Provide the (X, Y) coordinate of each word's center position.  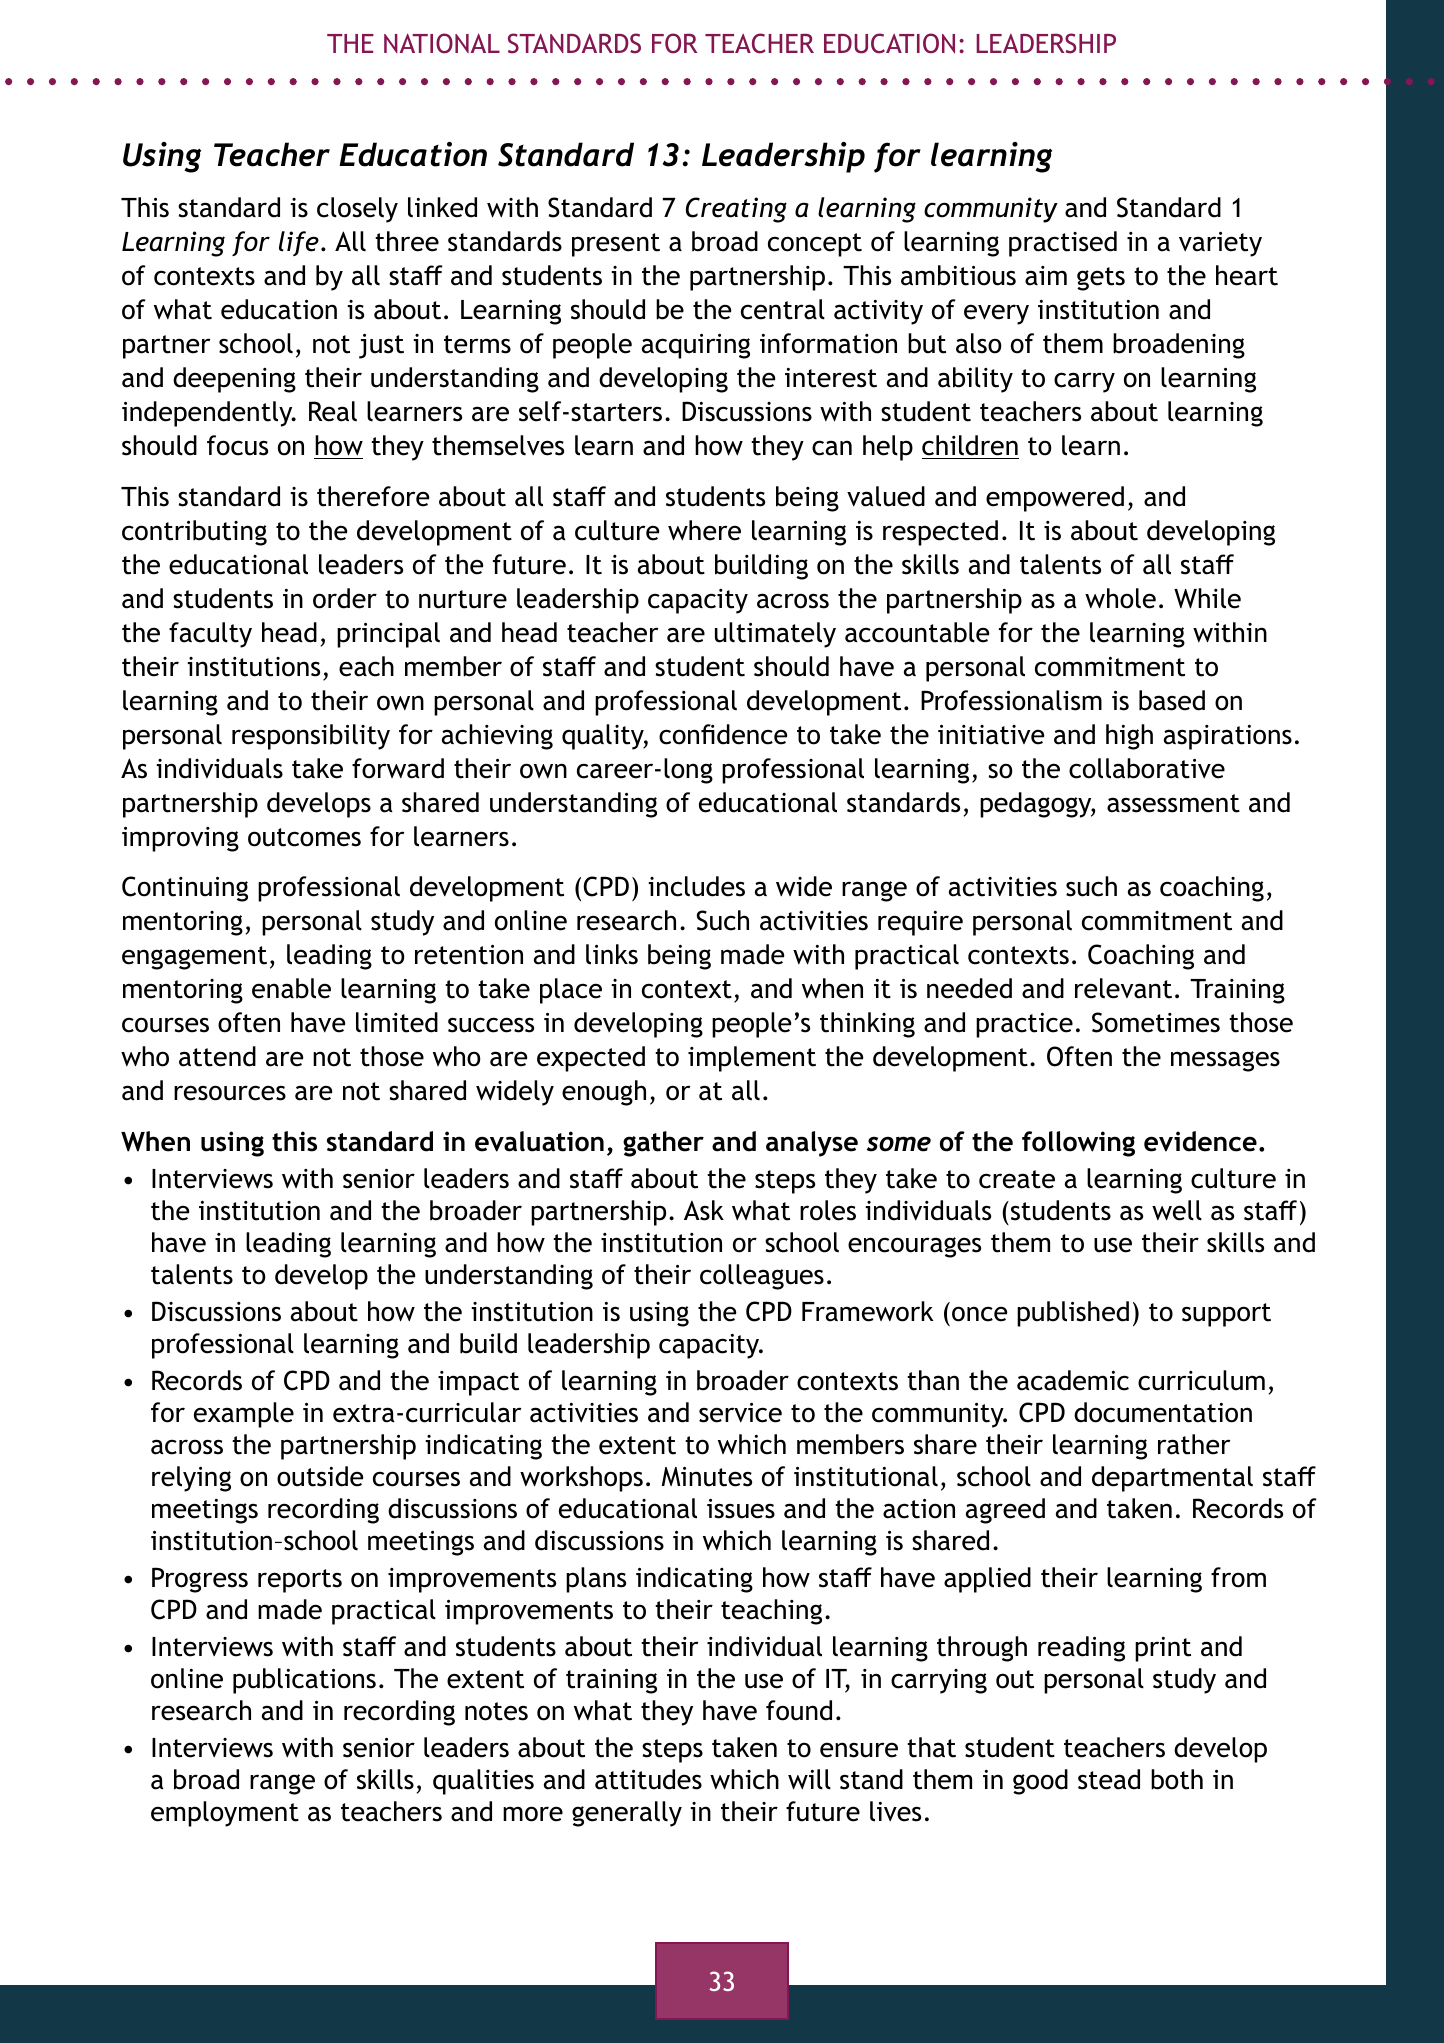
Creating (736, 210)
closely (357, 210)
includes (696, 886)
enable (291, 988)
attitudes (648, 1779)
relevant (1123, 988)
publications (304, 1681)
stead (1109, 1779)
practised (1063, 244)
